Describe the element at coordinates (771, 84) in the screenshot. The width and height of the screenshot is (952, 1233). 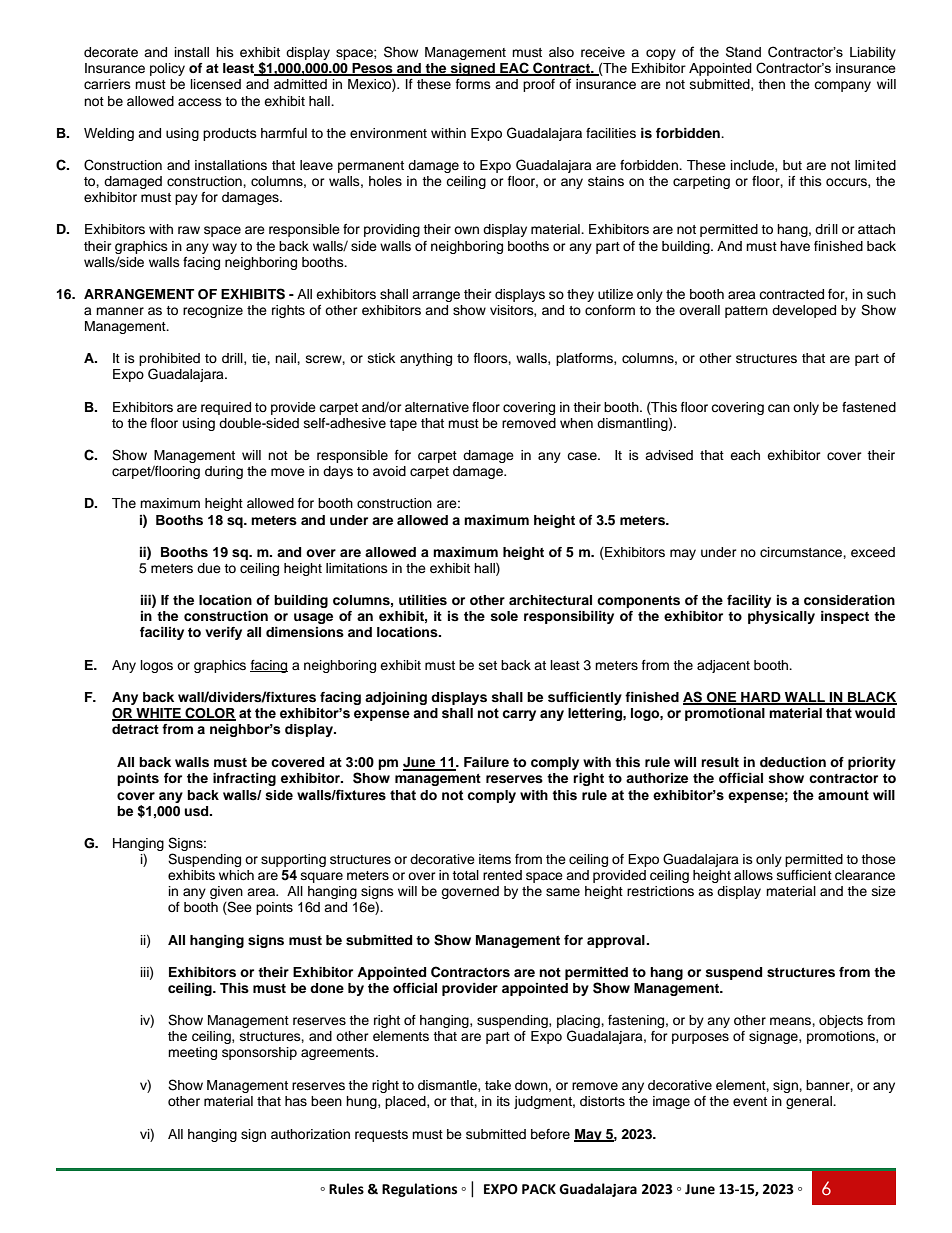
I see `then` at that location.
